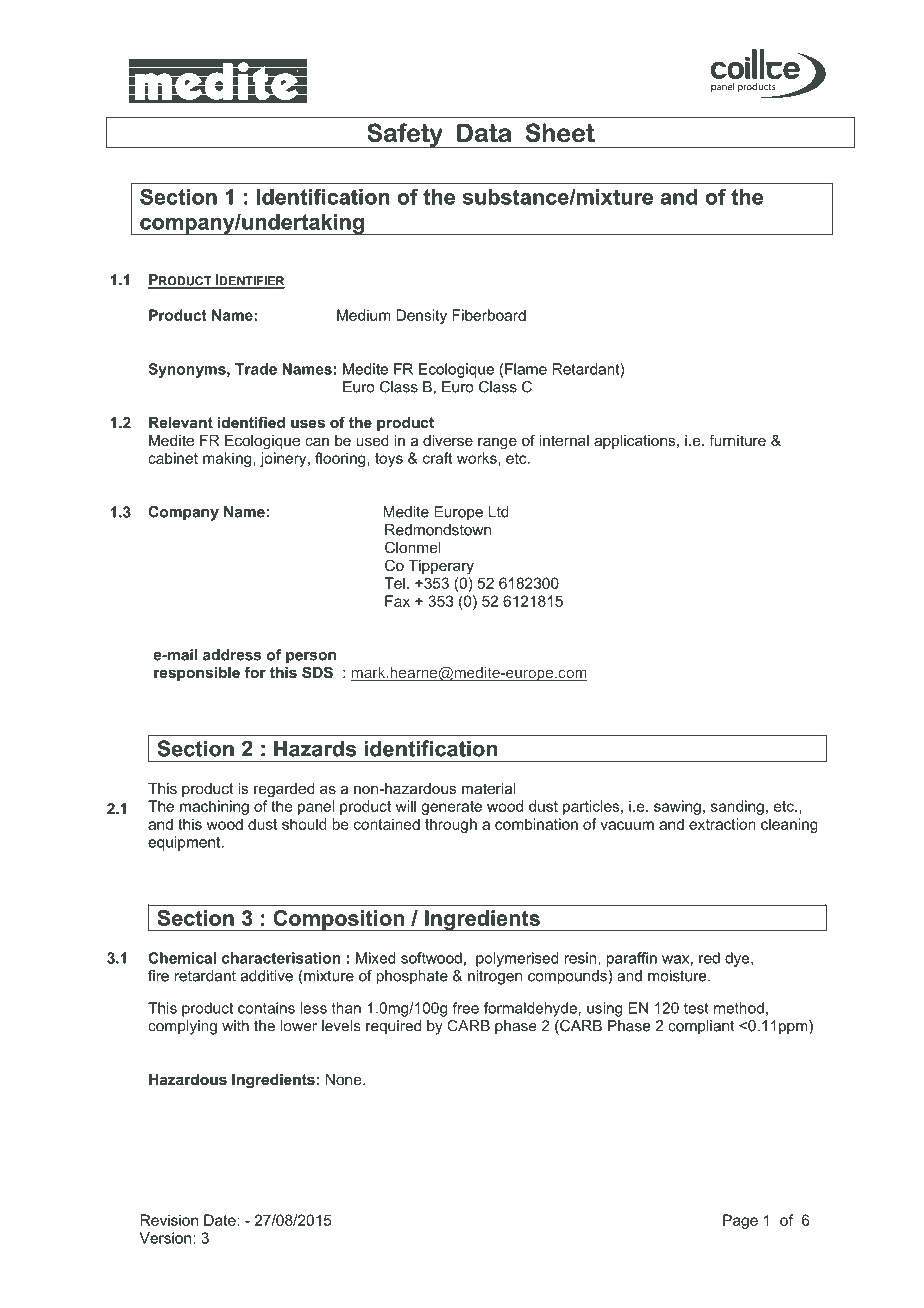 The width and height of the screenshot is (924, 1308). Describe the element at coordinates (405, 135) in the screenshot. I see `Safety` at that location.
